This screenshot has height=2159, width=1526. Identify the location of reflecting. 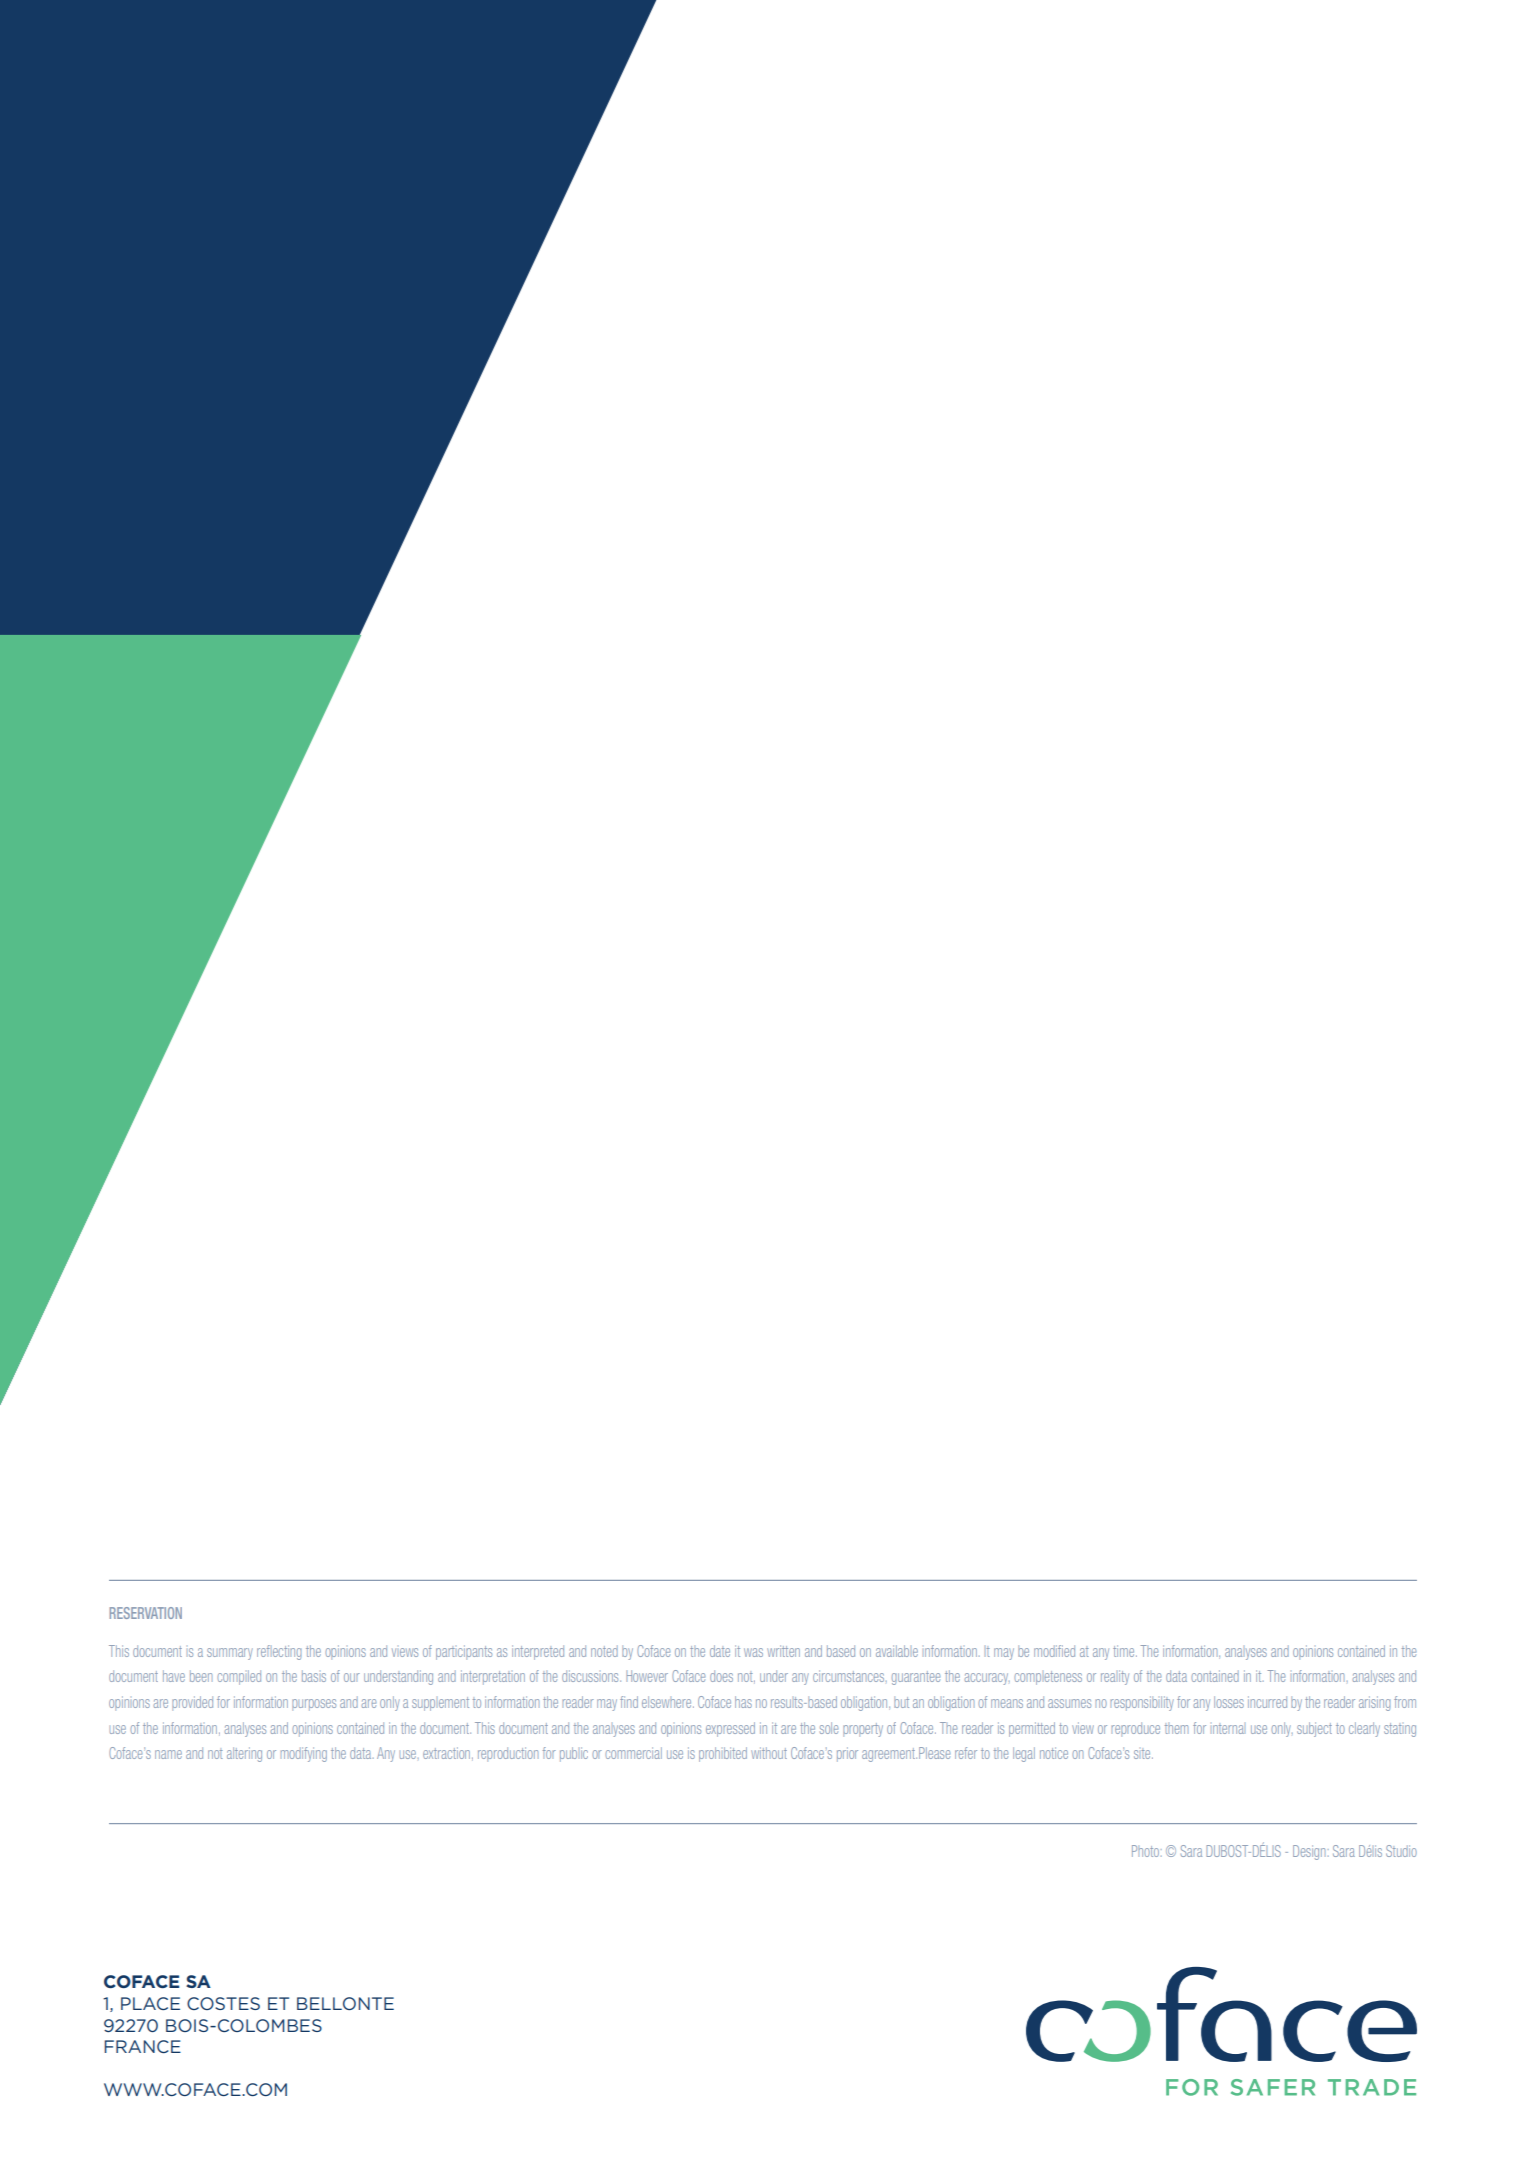
(279, 1652).
